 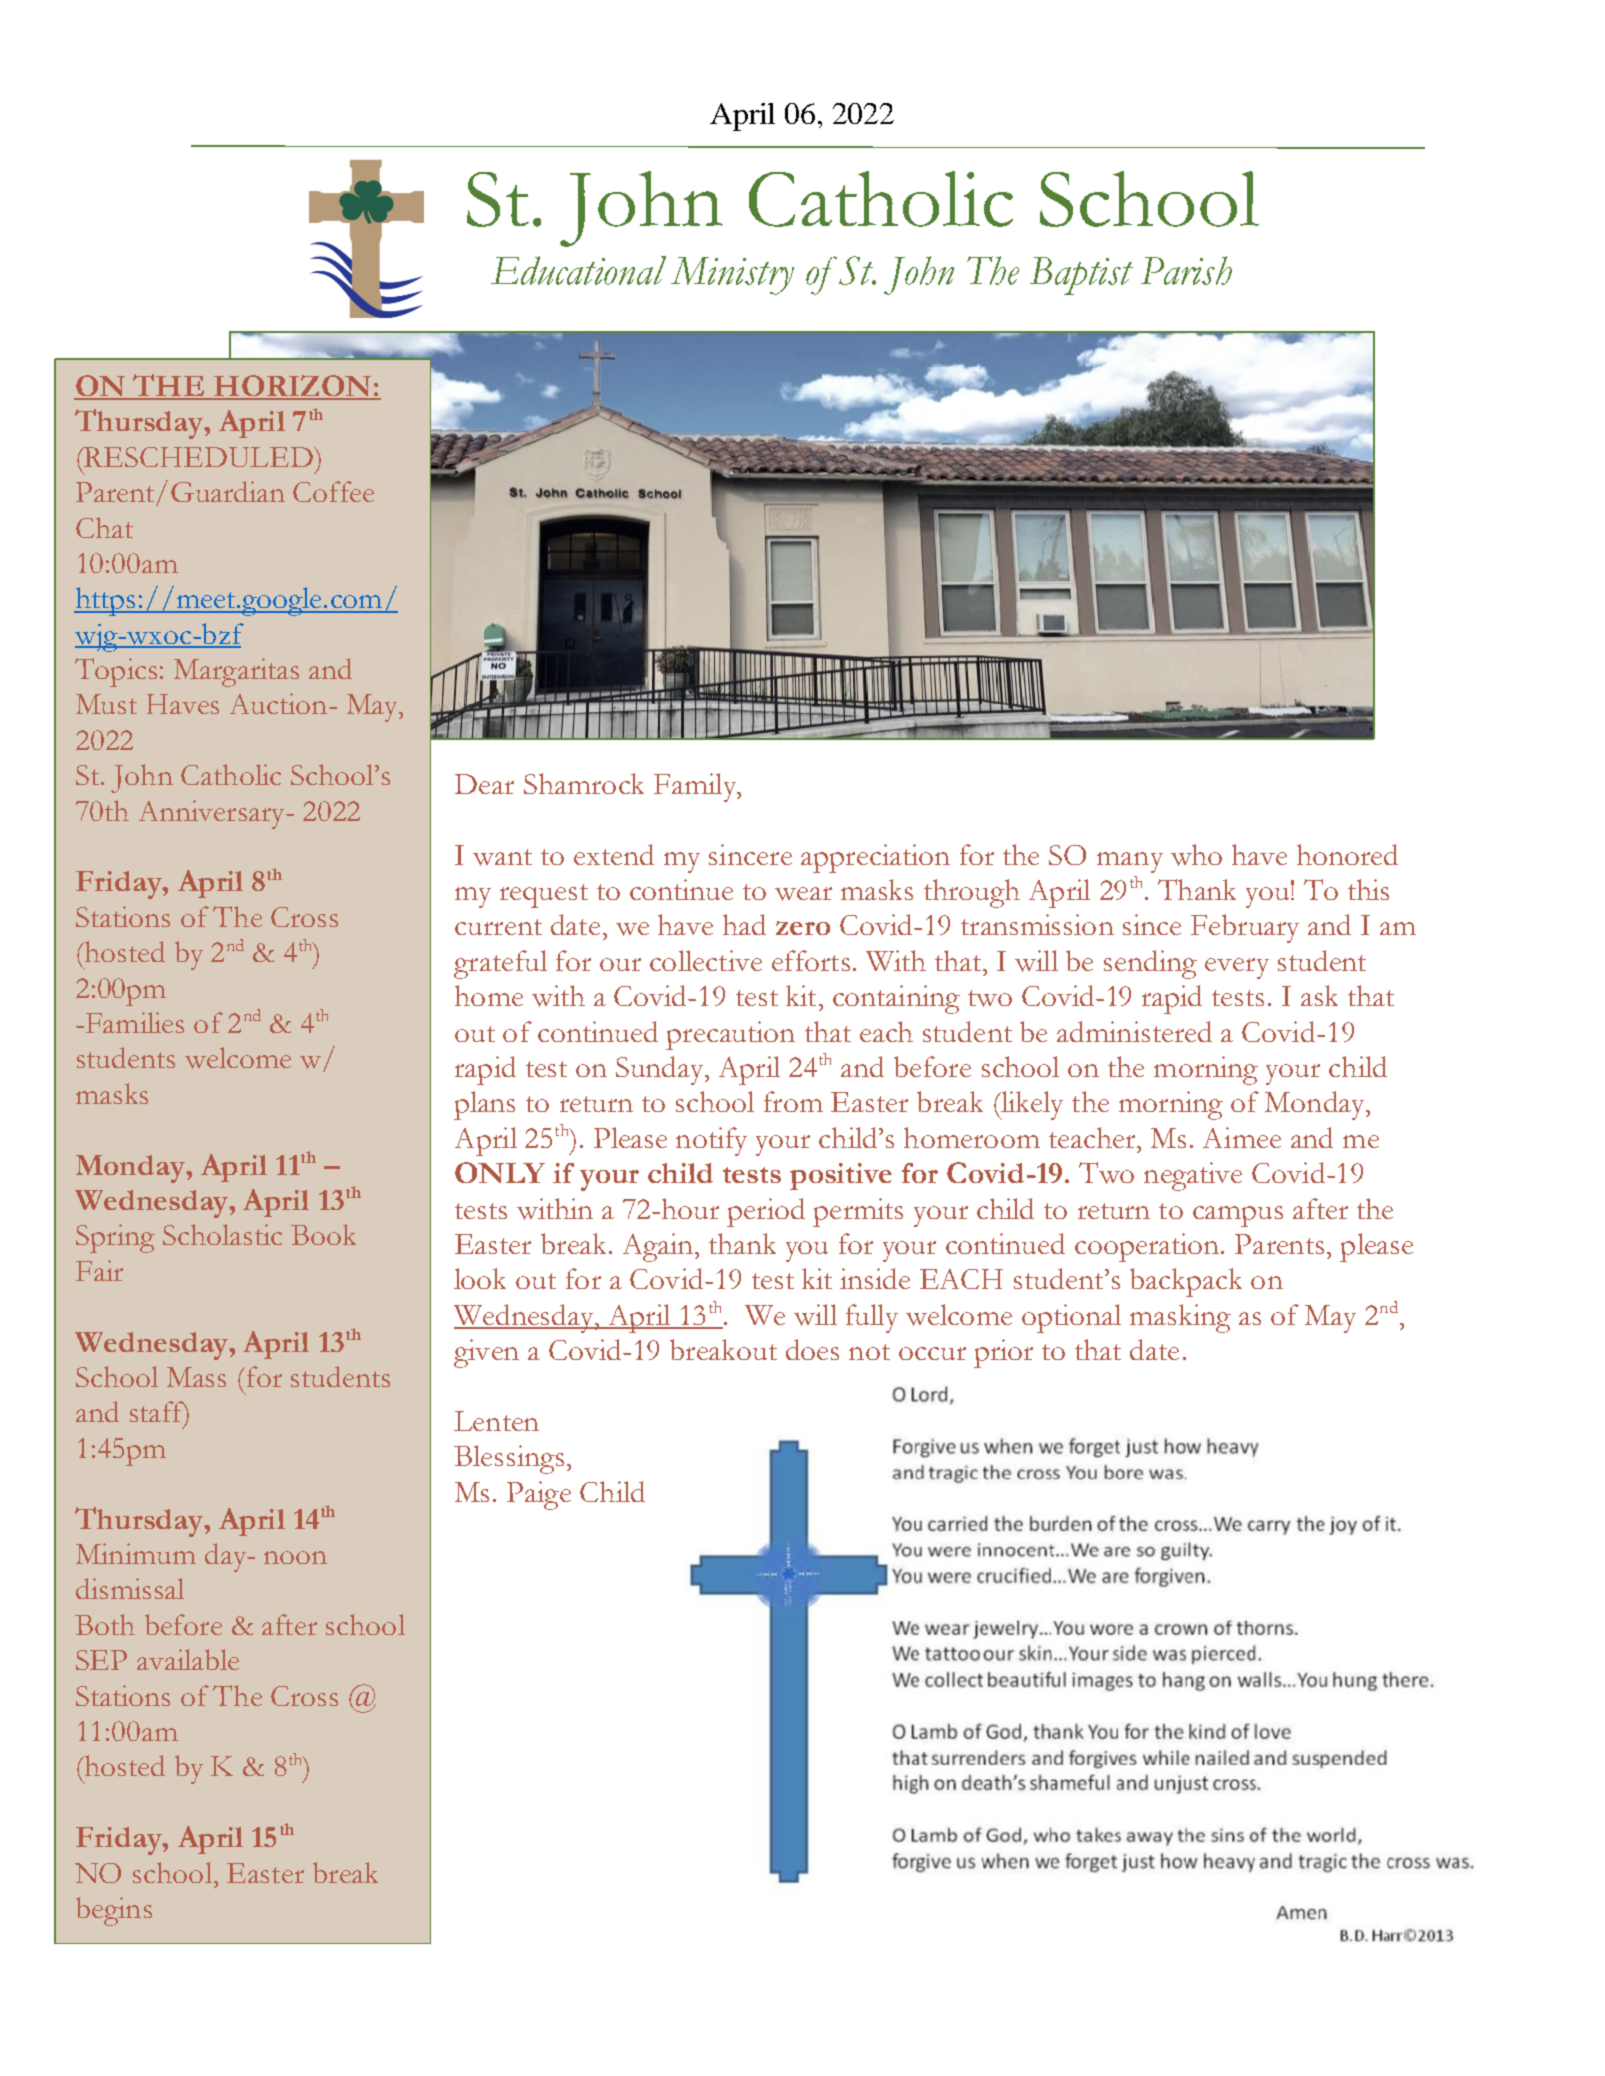 What do you see at coordinates (539, 1495) in the screenshot?
I see `Paige` at bounding box center [539, 1495].
